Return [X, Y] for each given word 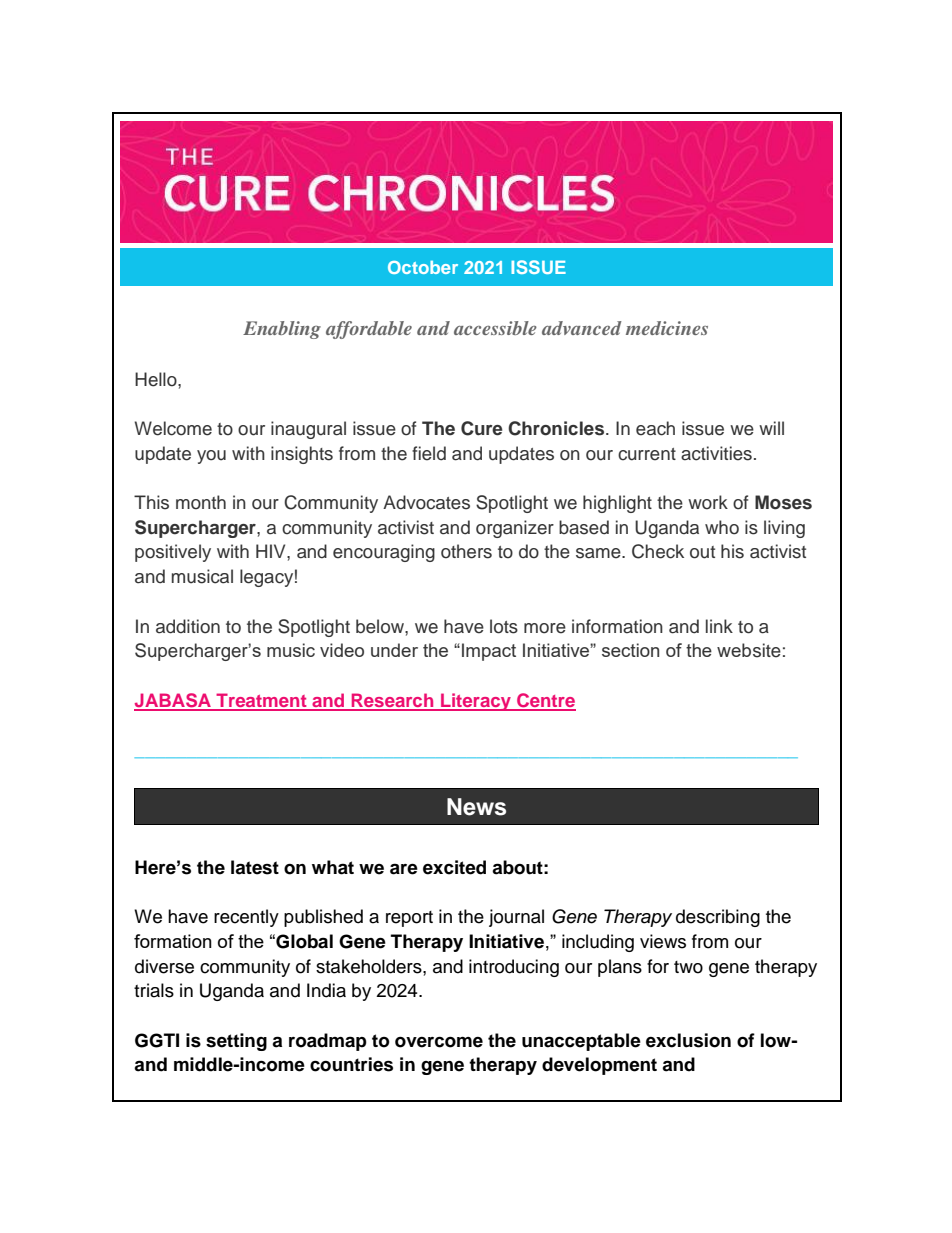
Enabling [282, 330]
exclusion [688, 1040]
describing [718, 918]
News [476, 807]
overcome [439, 1042]
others [466, 551]
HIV [272, 551]
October [423, 267]
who [722, 527]
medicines [667, 328]
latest [255, 867]
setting [236, 1042]
